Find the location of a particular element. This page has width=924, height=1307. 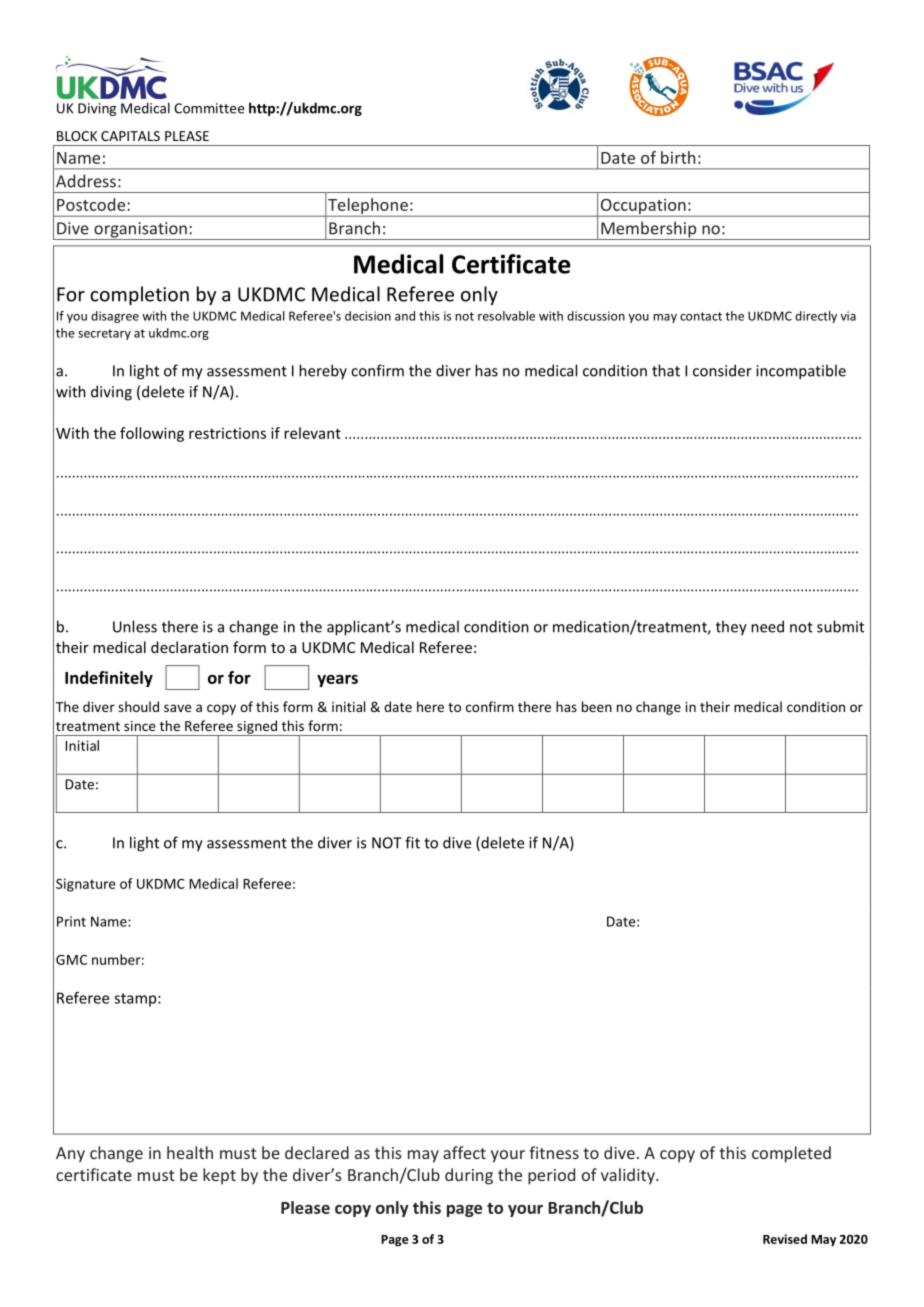

completed is located at coordinates (791, 1154).
